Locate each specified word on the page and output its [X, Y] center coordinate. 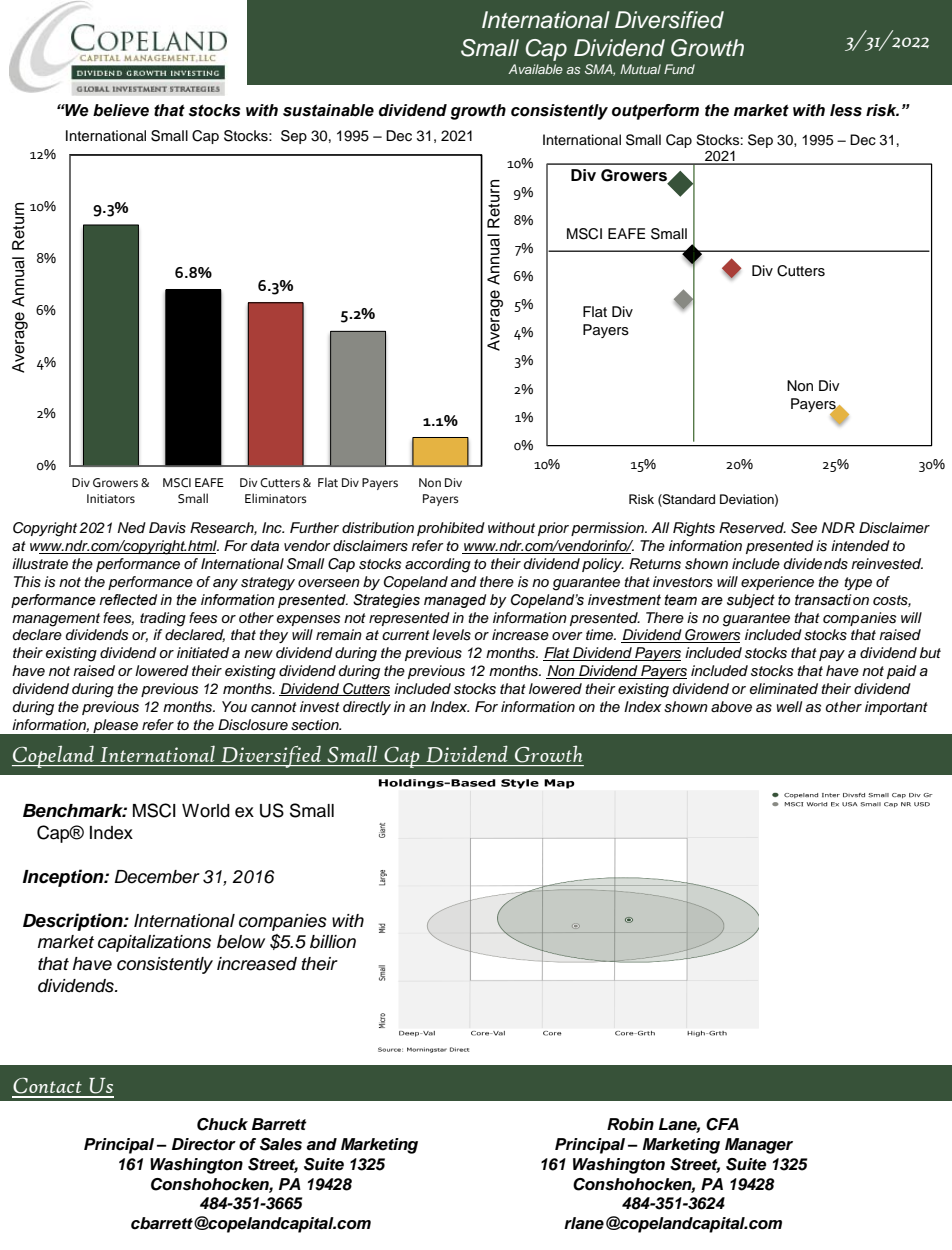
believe [121, 110]
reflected [128, 600]
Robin [630, 1124]
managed [455, 601]
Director [204, 1144]
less [846, 110]
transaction [832, 600]
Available [535, 69]
